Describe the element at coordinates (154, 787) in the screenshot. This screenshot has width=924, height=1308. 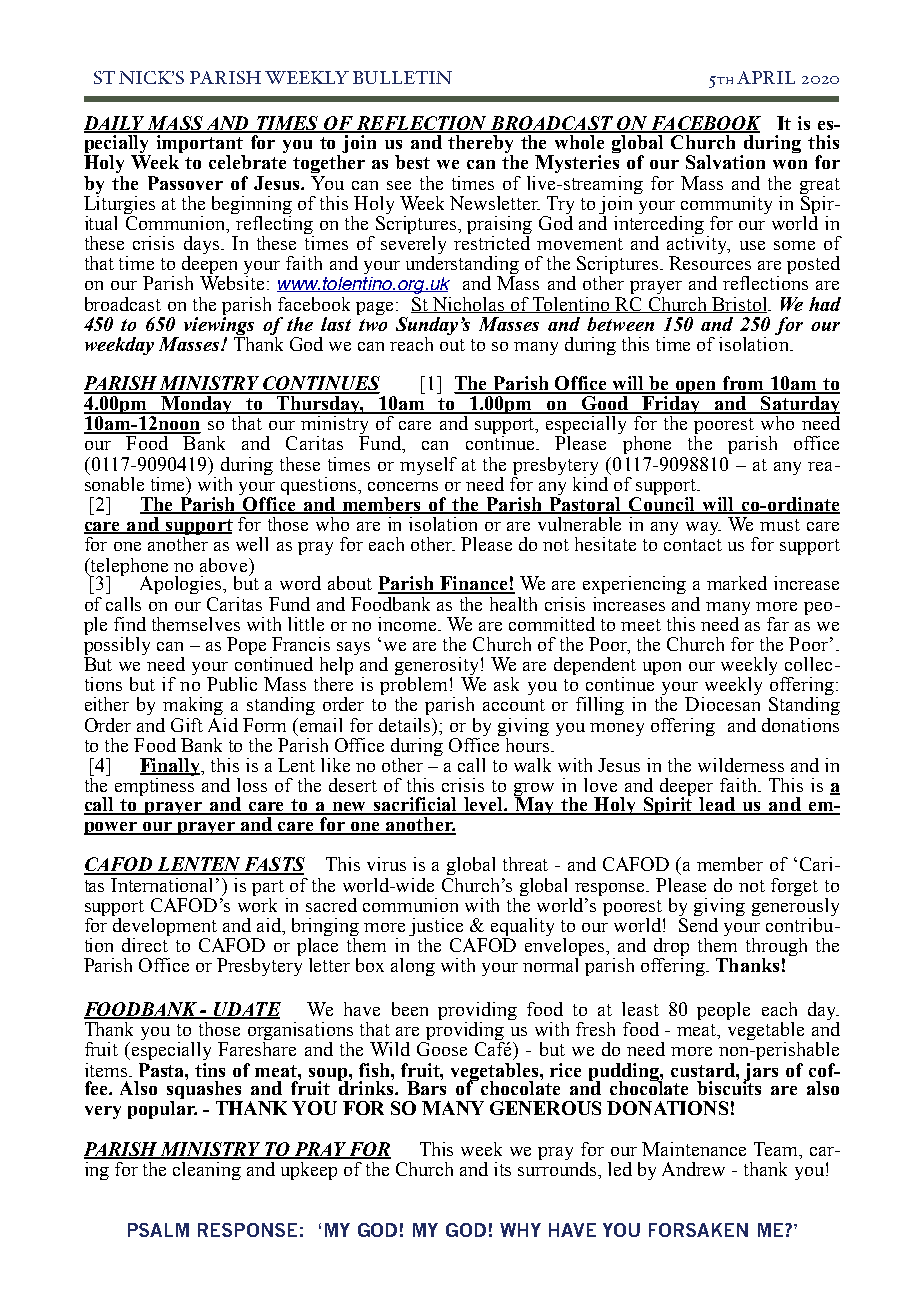
I see `emptiness` at that location.
